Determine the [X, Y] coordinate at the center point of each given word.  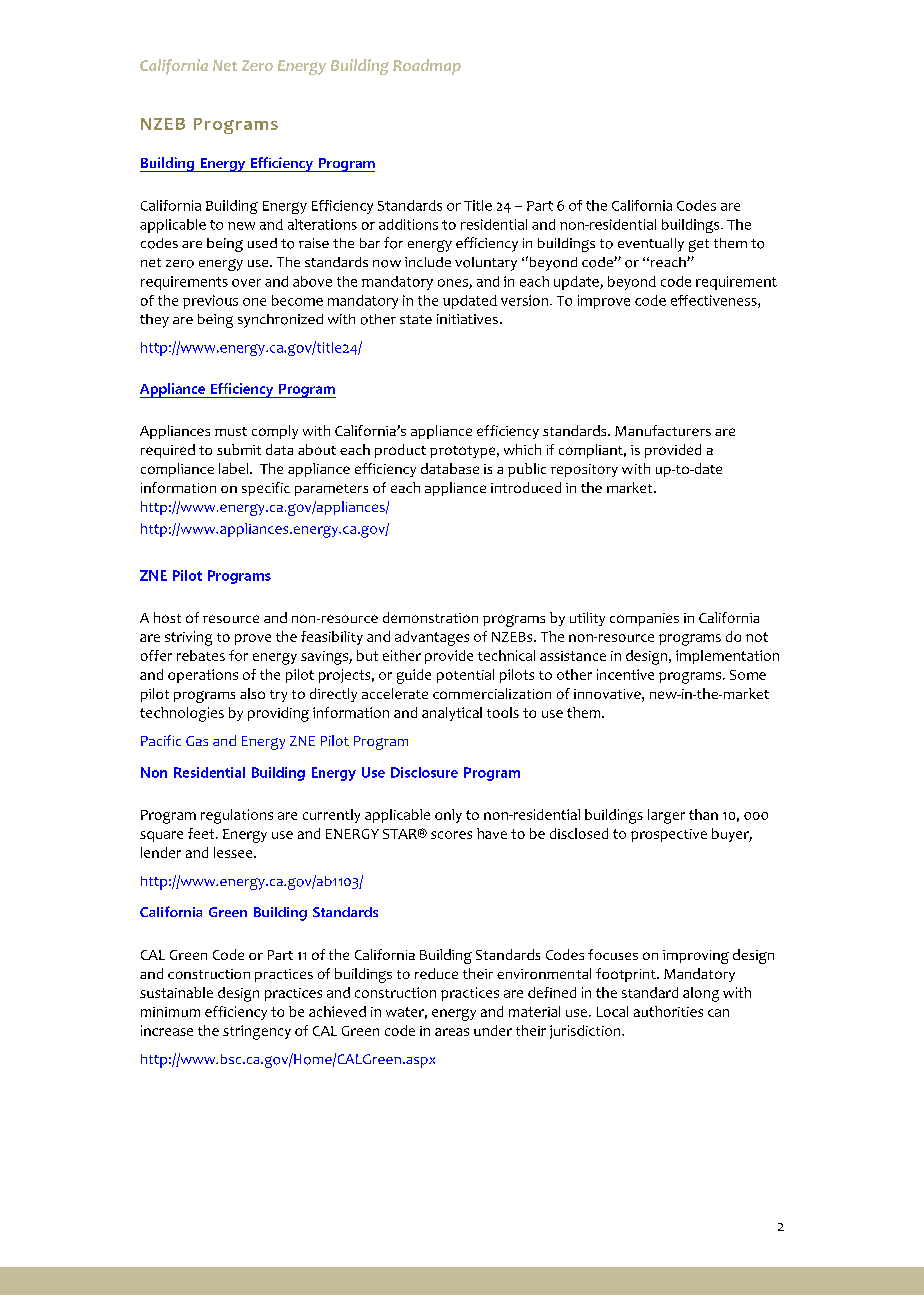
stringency [257, 1032]
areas [452, 1032]
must [231, 431]
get [699, 245]
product [400, 451]
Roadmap [427, 67]
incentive [625, 674]
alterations [322, 224]
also [252, 693]
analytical [452, 714]
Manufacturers [663, 430]
